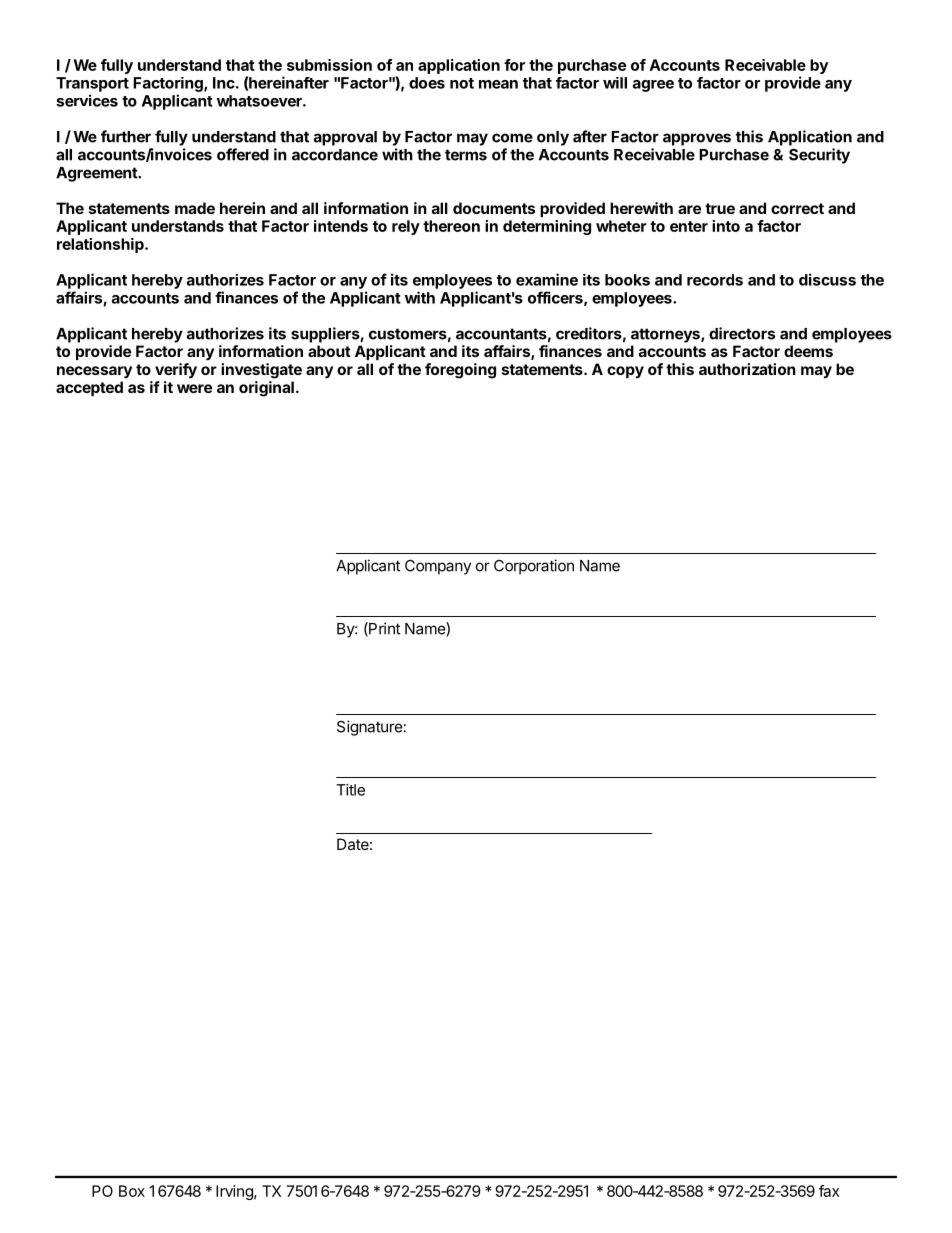 This document has height=1233, width=952. Describe the element at coordinates (132, 1191) in the document. I see `Box` at that location.
